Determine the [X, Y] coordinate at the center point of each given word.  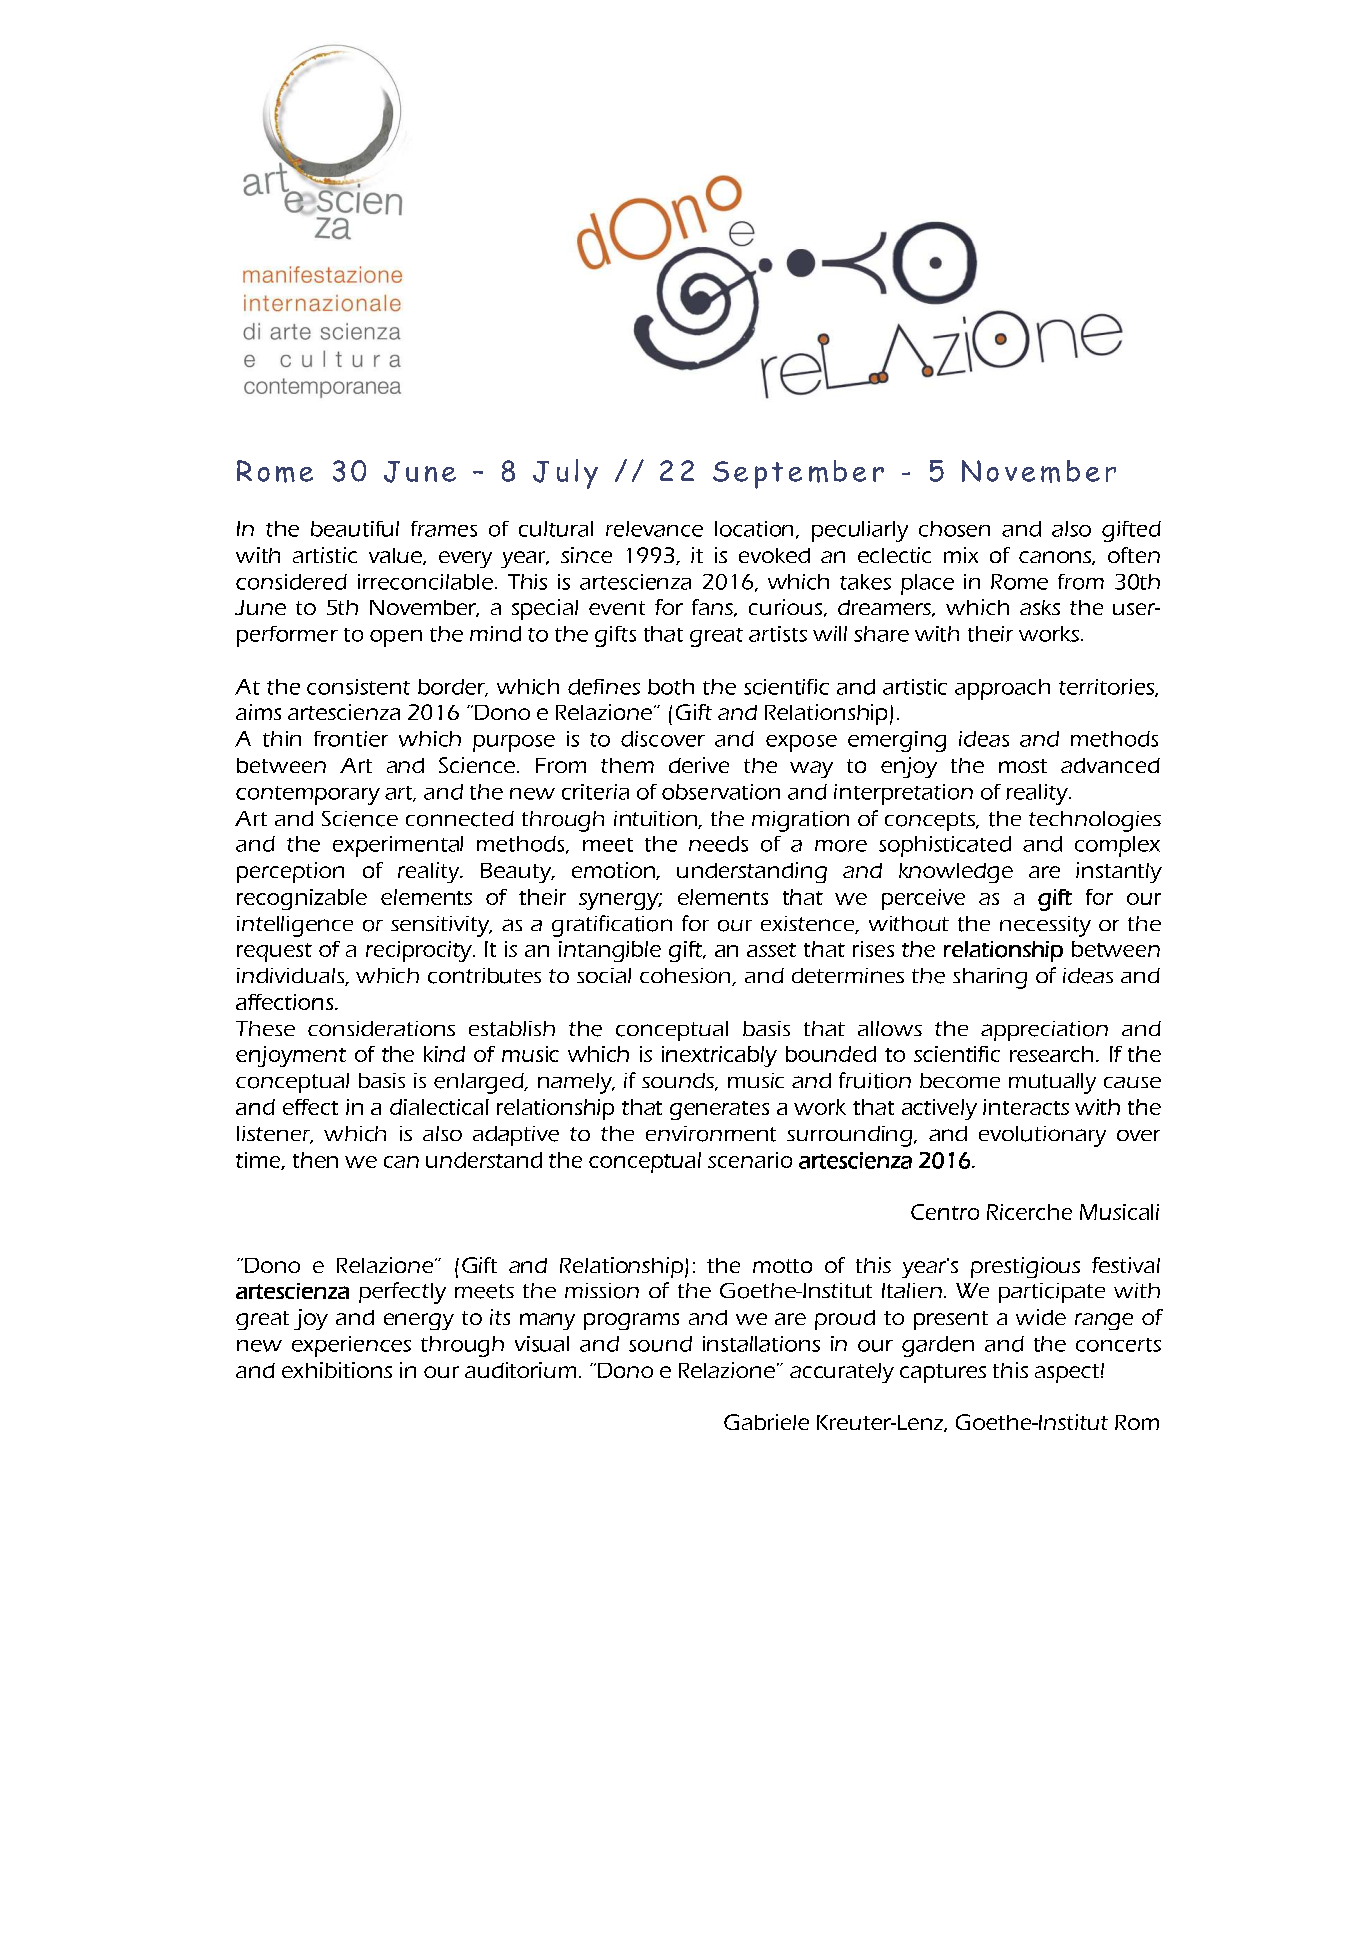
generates [719, 1110]
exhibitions [337, 1370]
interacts [1026, 1107]
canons [1056, 558]
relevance [654, 529]
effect [310, 1107]
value [396, 556]
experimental [398, 846]
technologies [1095, 821]
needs [718, 844]
